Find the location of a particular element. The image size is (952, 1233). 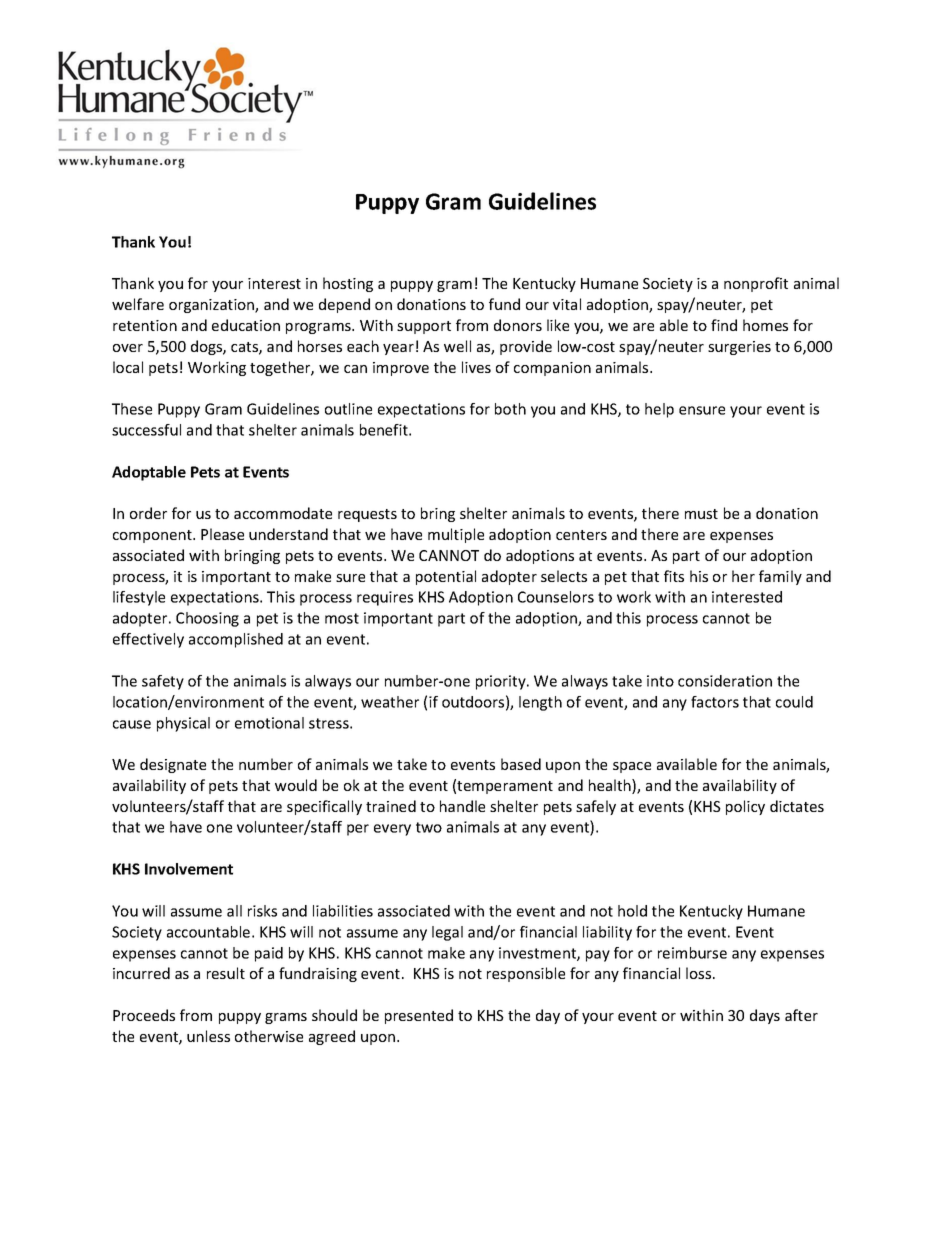

find is located at coordinates (724, 325).
